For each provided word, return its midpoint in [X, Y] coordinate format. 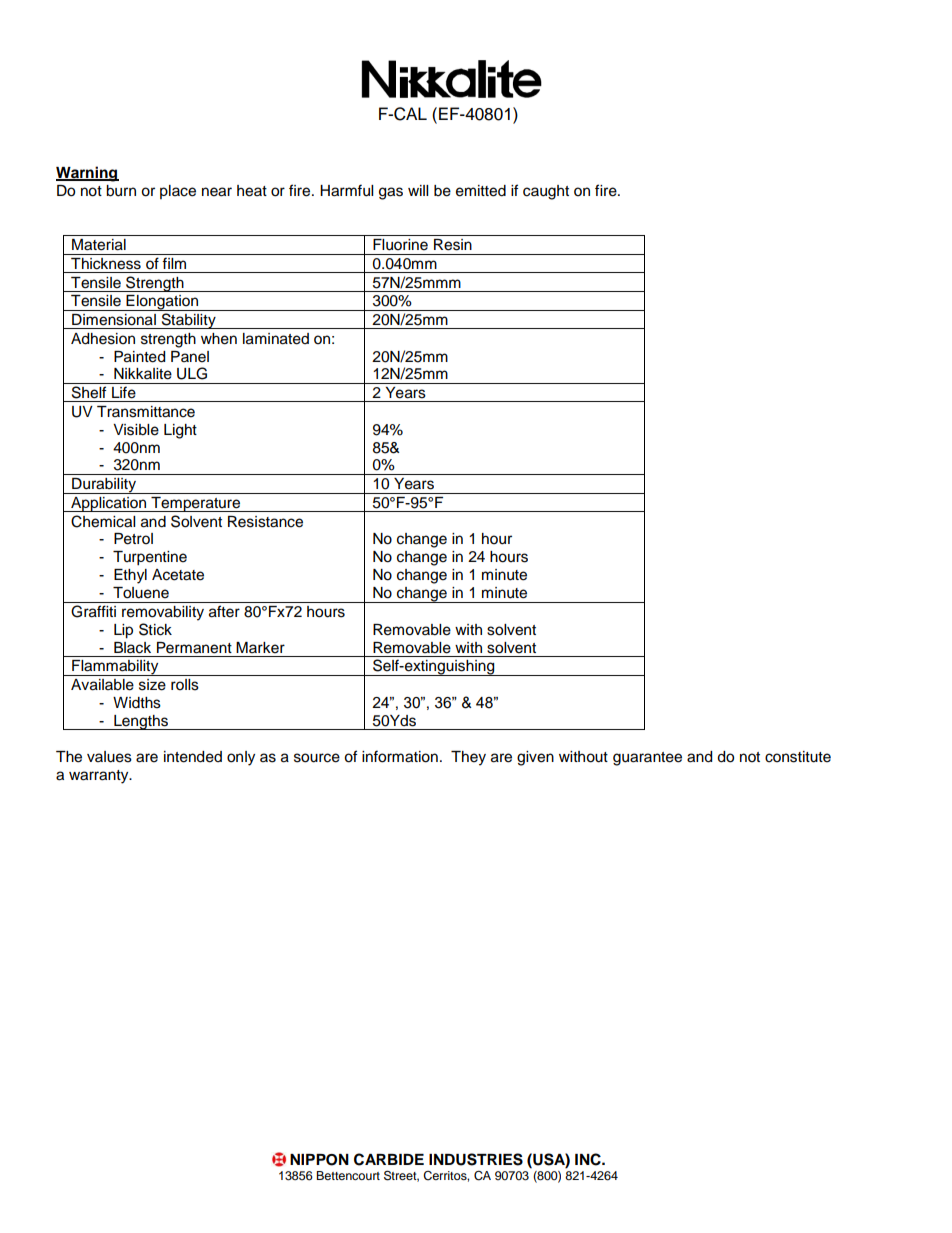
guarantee [647, 759]
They [468, 758]
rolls [185, 685]
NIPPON [319, 1160]
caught [546, 192]
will [418, 190]
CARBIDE [389, 1159]
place [178, 192]
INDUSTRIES [476, 1159]
